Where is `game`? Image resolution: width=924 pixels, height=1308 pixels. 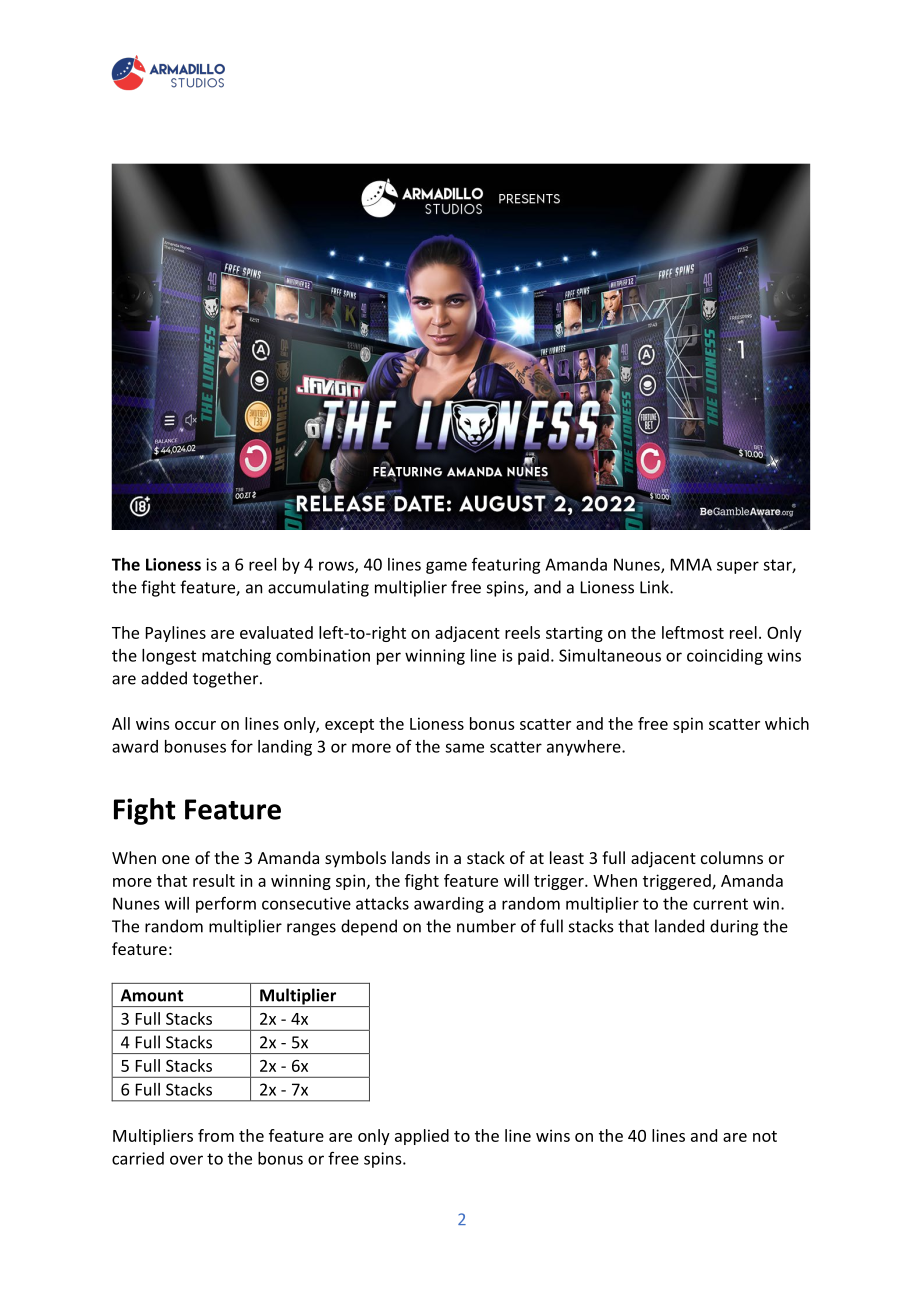
game is located at coordinates (446, 567).
